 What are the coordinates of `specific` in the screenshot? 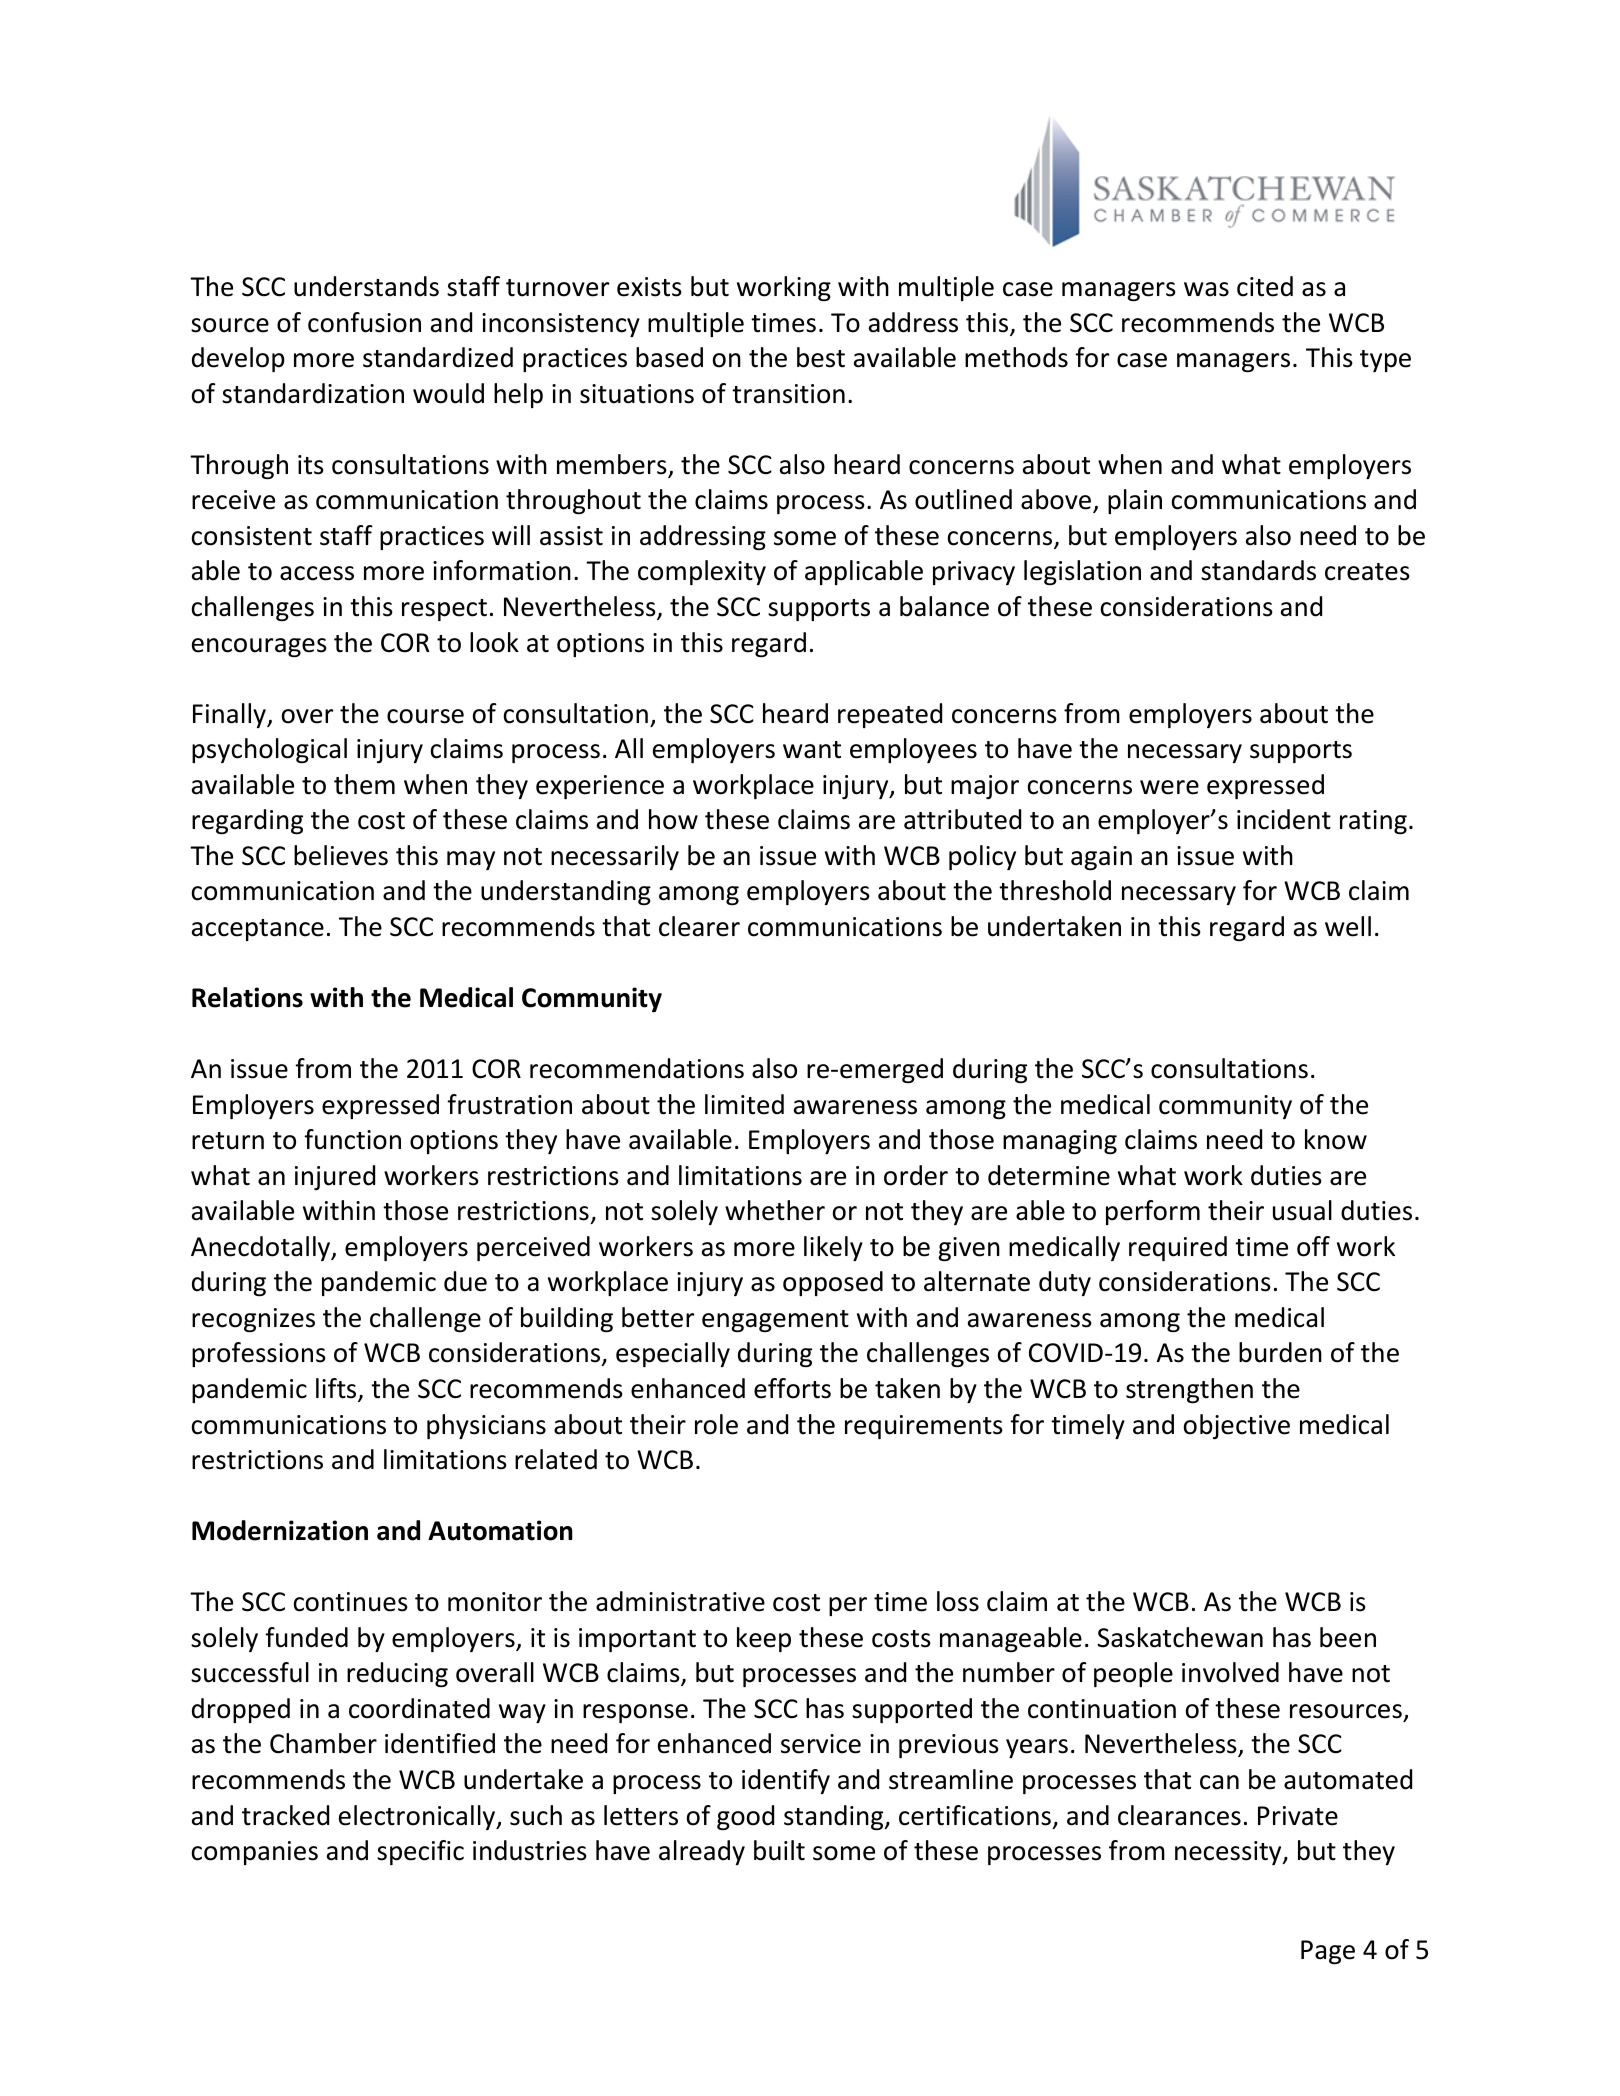 It's located at (420, 1852).
